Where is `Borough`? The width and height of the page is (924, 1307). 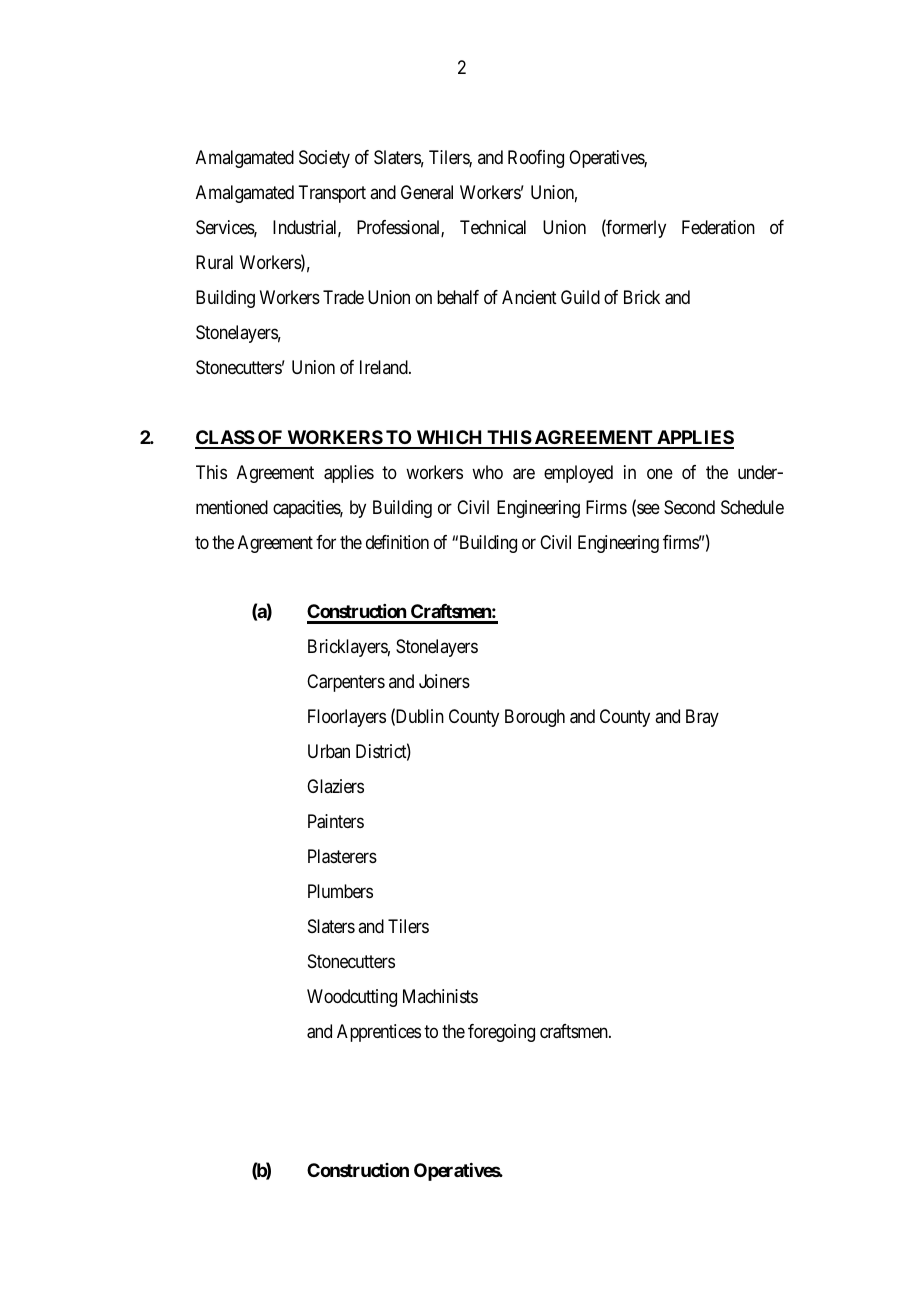
Borough is located at coordinates (535, 718).
